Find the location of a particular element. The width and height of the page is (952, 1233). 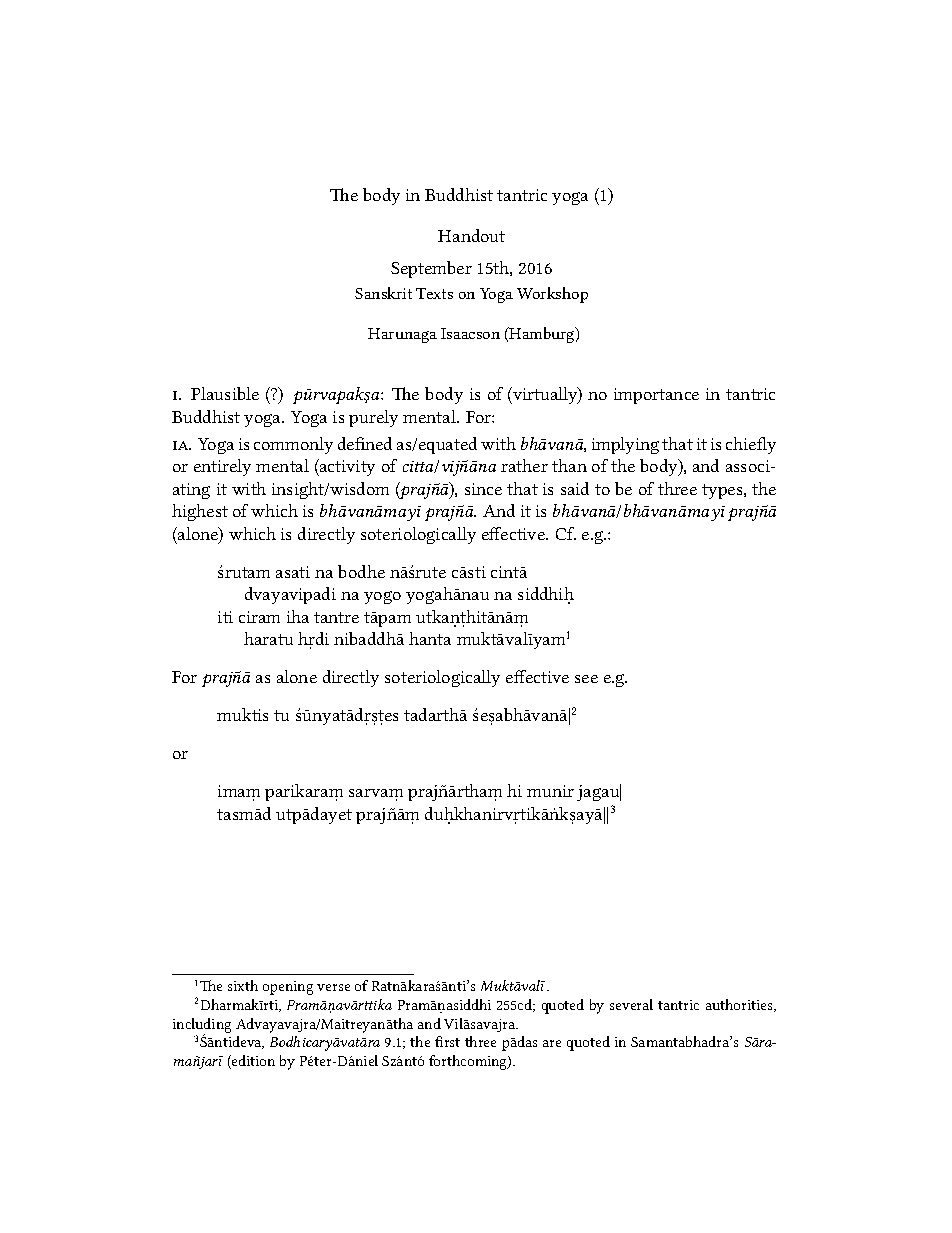

munir is located at coordinates (550, 791).
